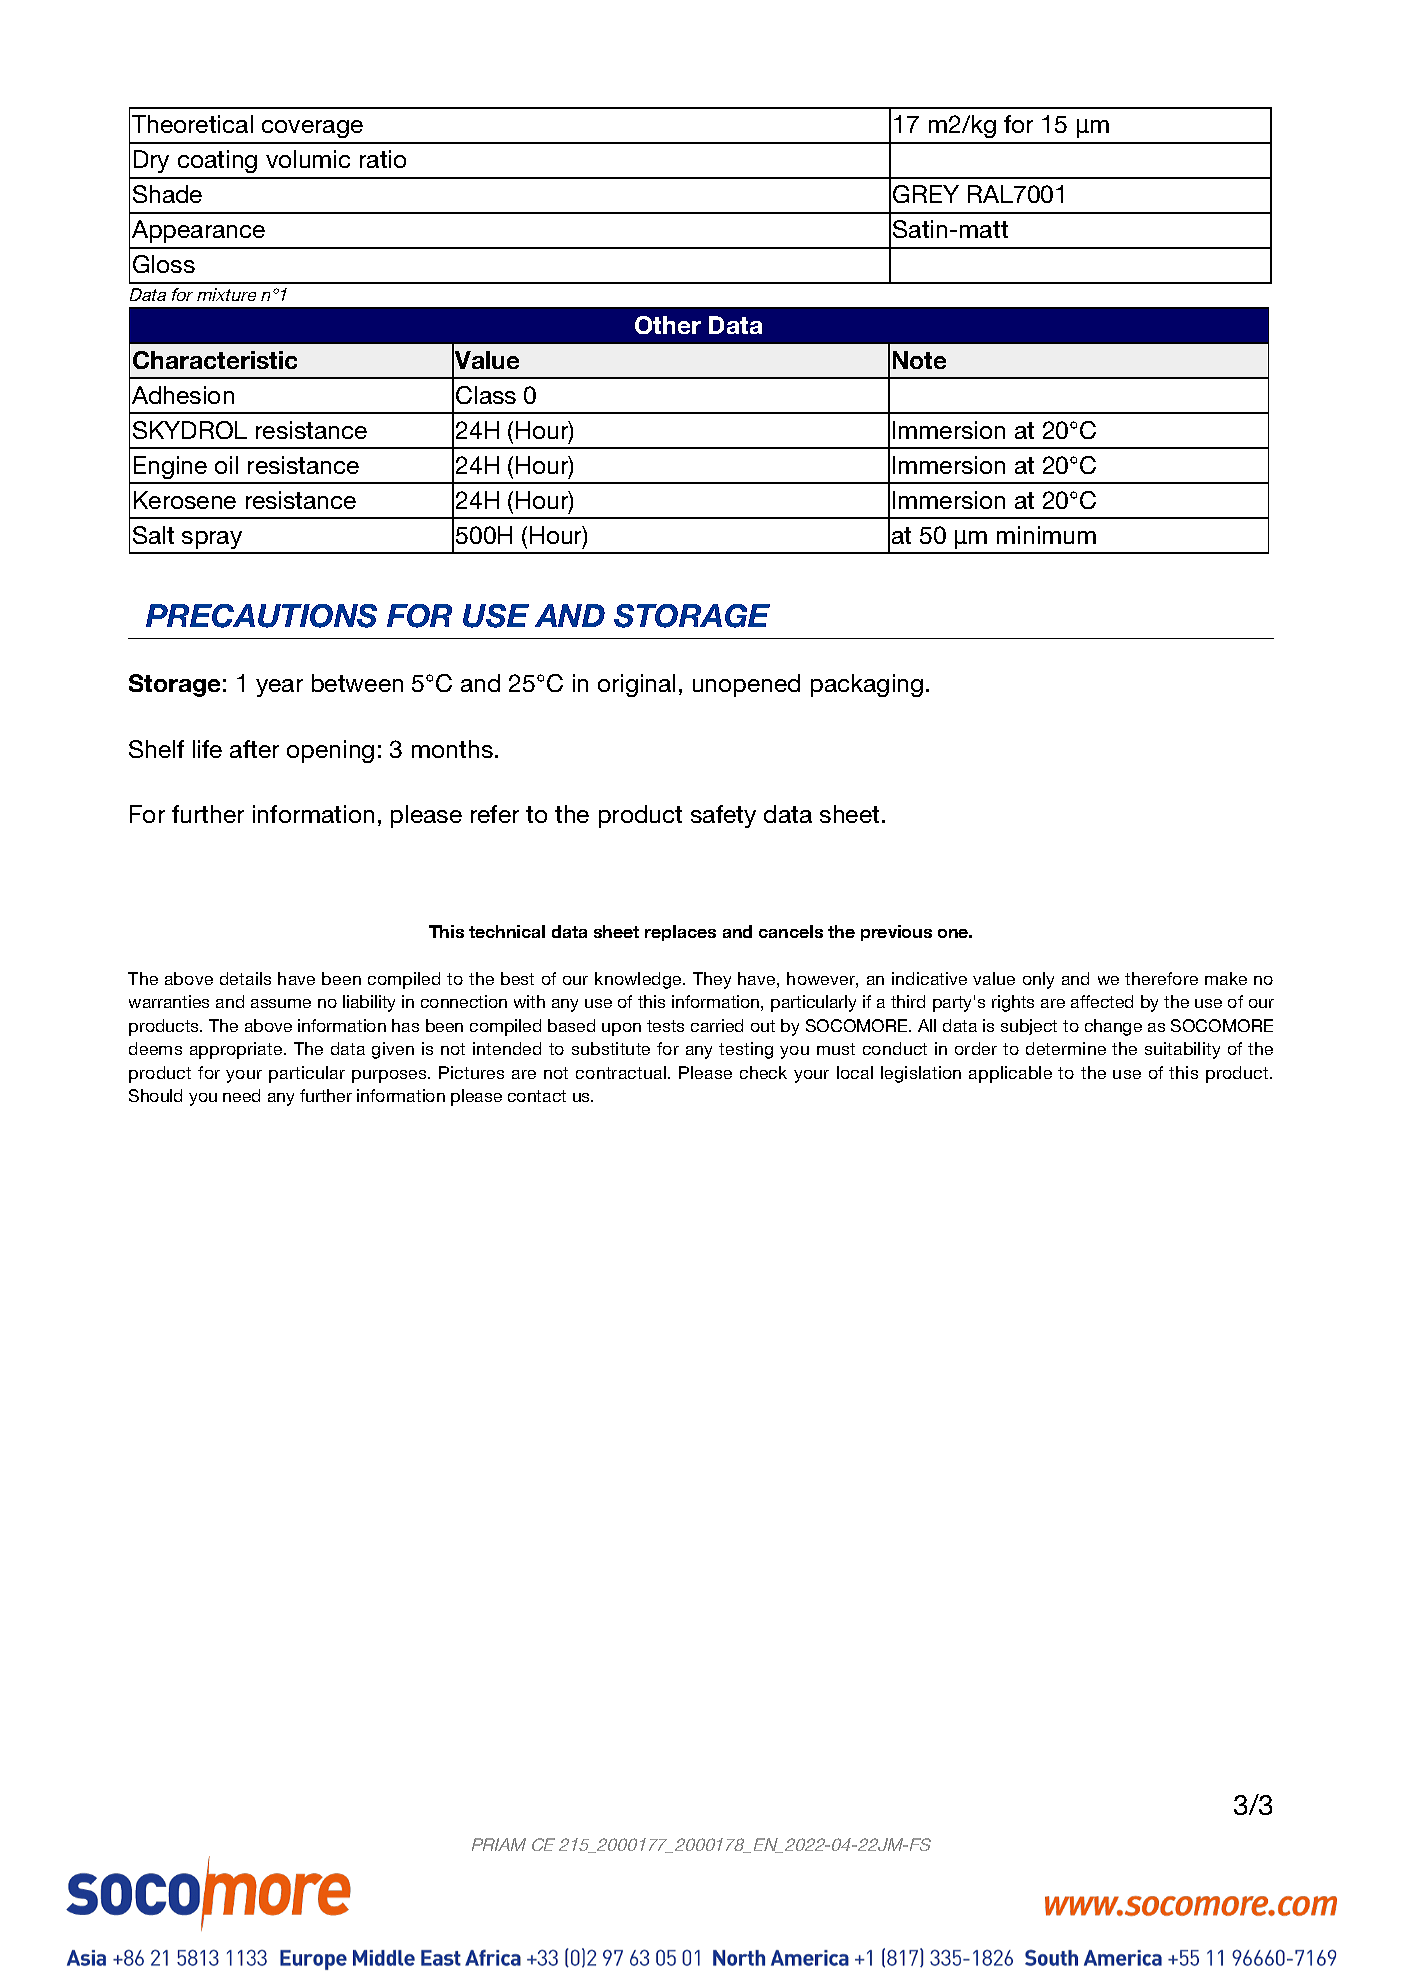 The width and height of the page is (1403, 1984). What do you see at coordinates (919, 360) in the page?
I see `Note` at bounding box center [919, 360].
